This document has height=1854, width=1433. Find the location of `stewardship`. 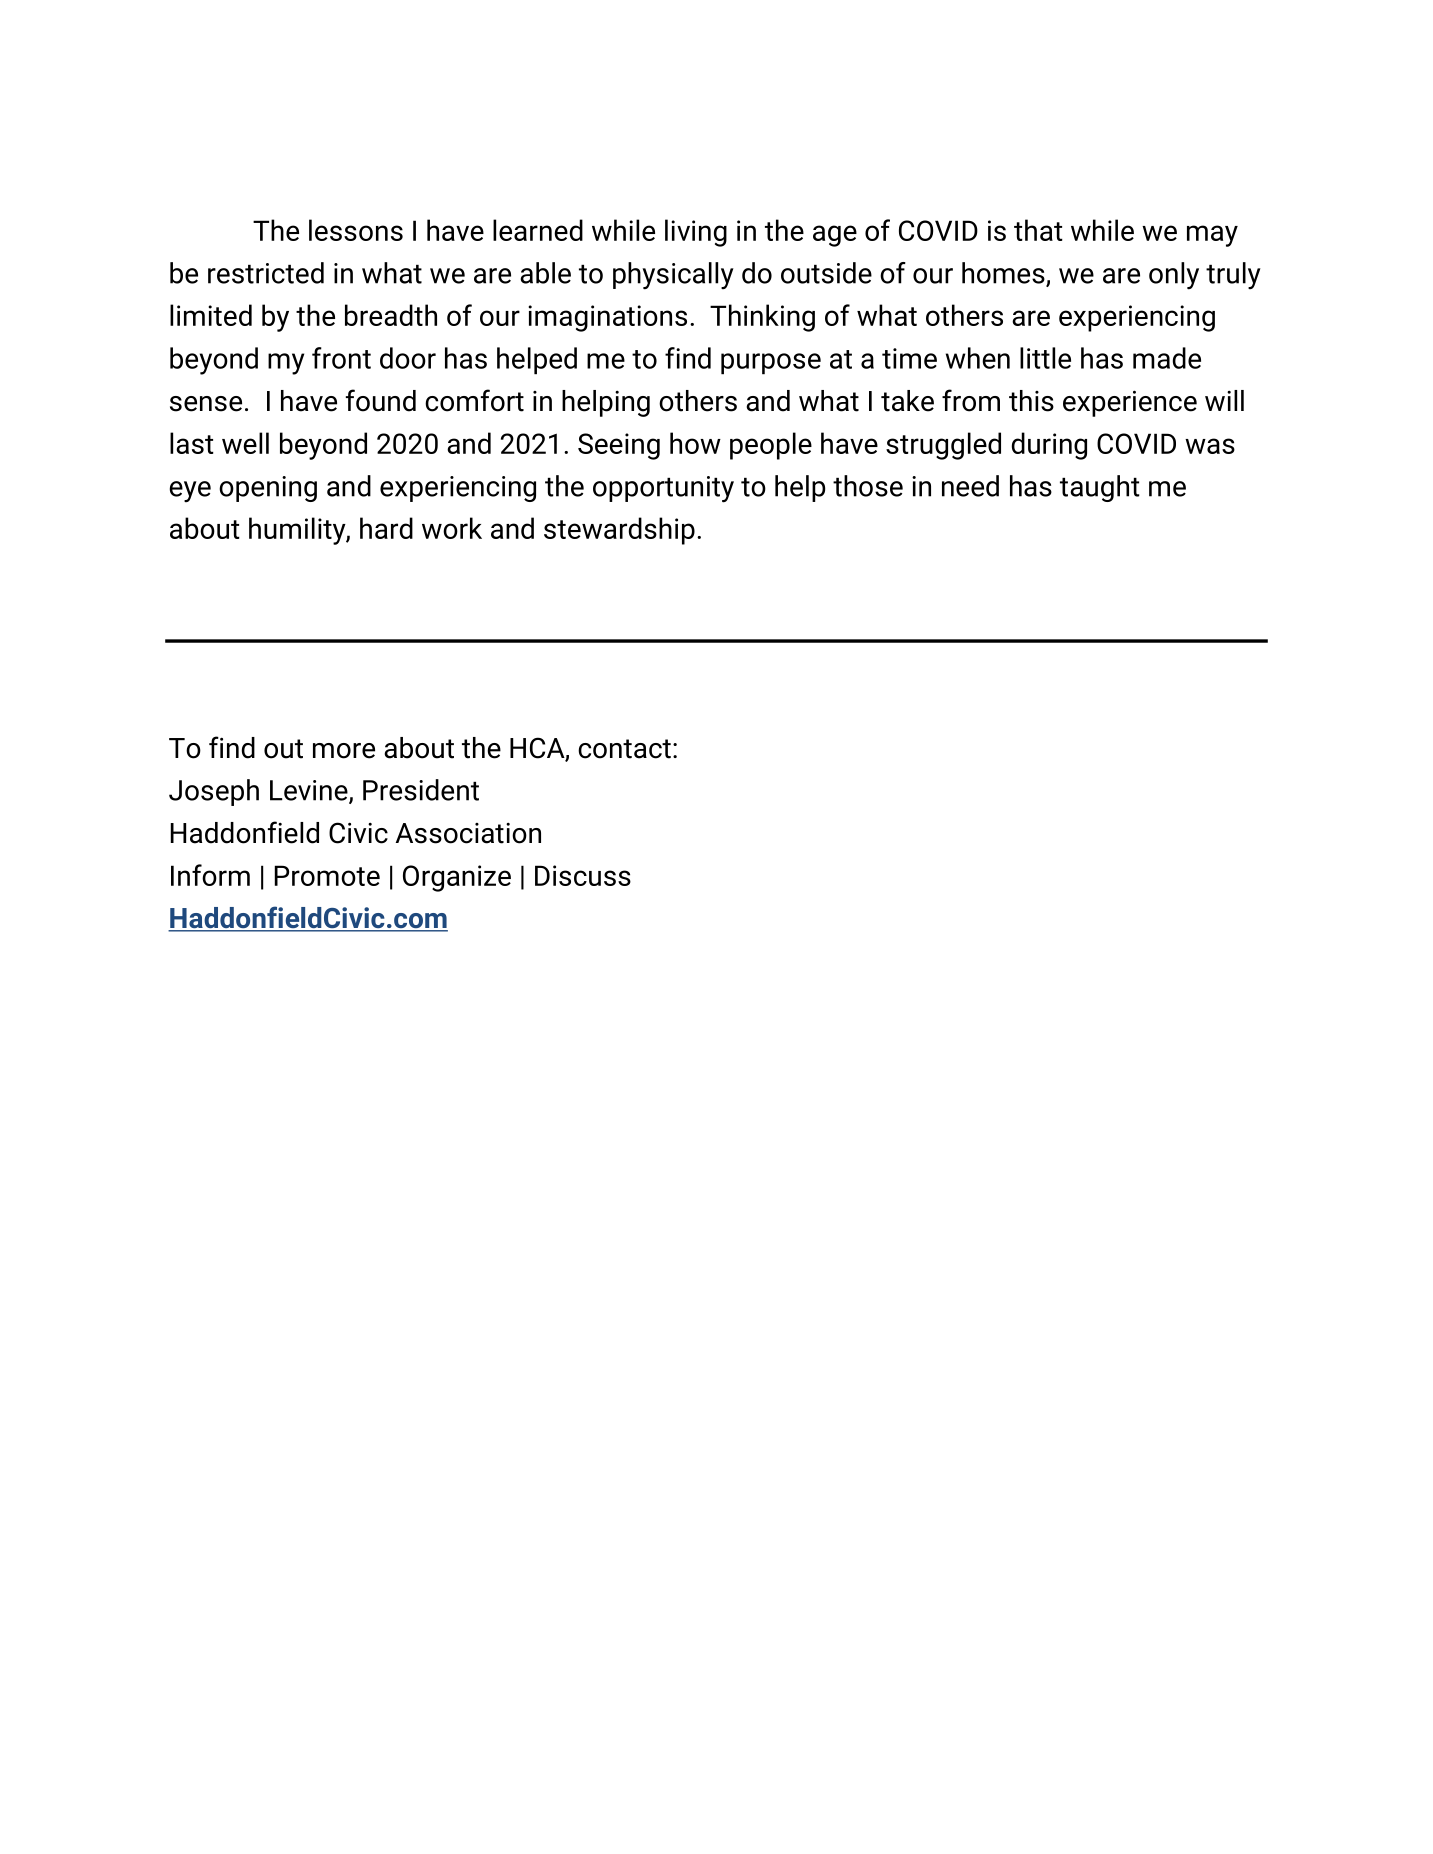

stewardship is located at coordinates (619, 531).
